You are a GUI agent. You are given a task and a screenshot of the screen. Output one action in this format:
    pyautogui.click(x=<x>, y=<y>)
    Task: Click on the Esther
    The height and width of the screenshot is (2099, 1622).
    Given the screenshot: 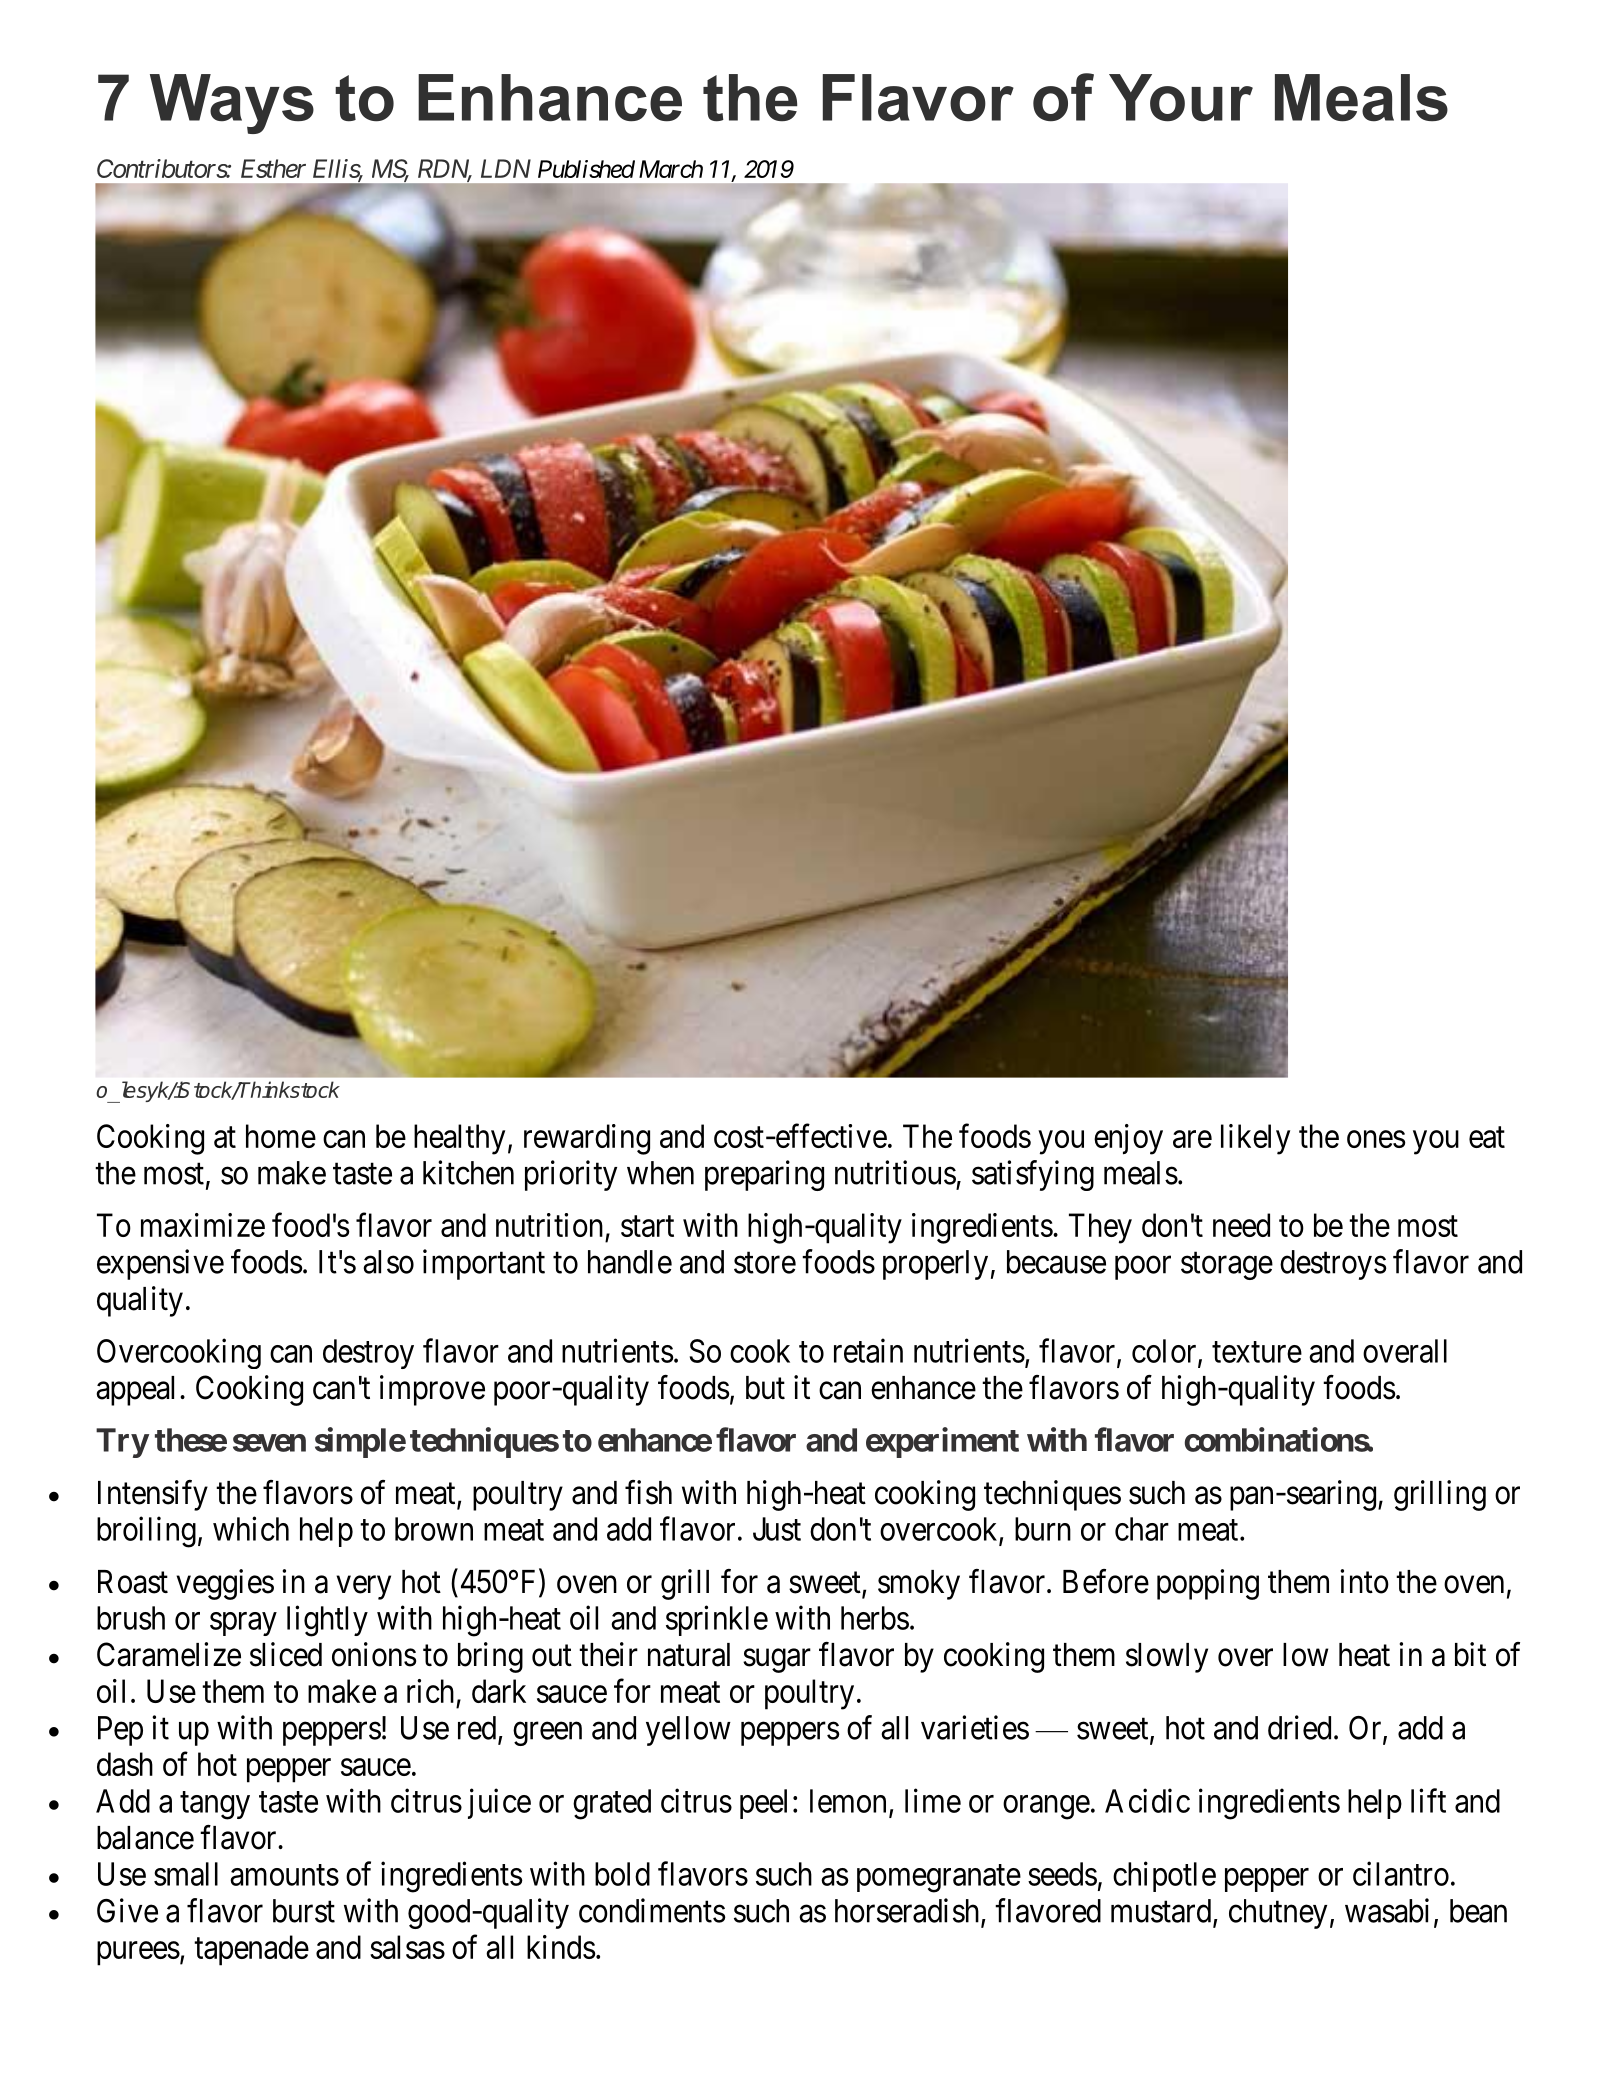 What is the action you would take?
    pyautogui.click(x=273, y=168)
